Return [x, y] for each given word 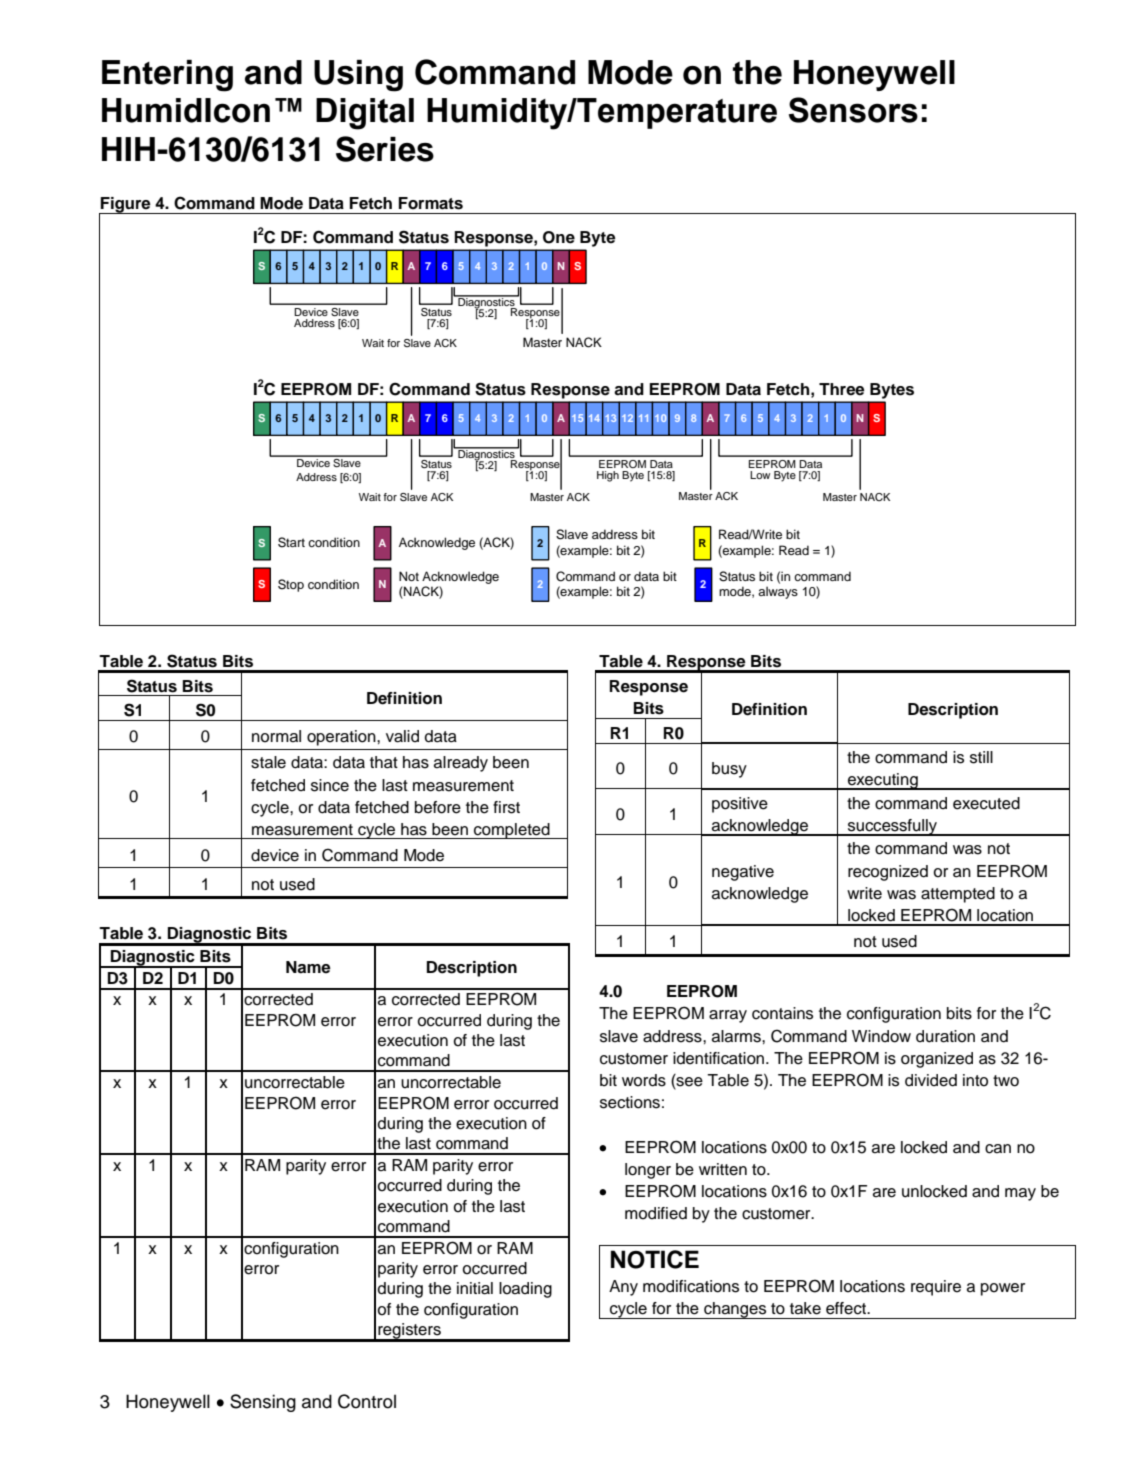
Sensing [263, 1403]
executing [883, 781]
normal [276, 736]
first [506, 807]
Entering [167, 76]
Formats [431, 203]
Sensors [853, 110]
